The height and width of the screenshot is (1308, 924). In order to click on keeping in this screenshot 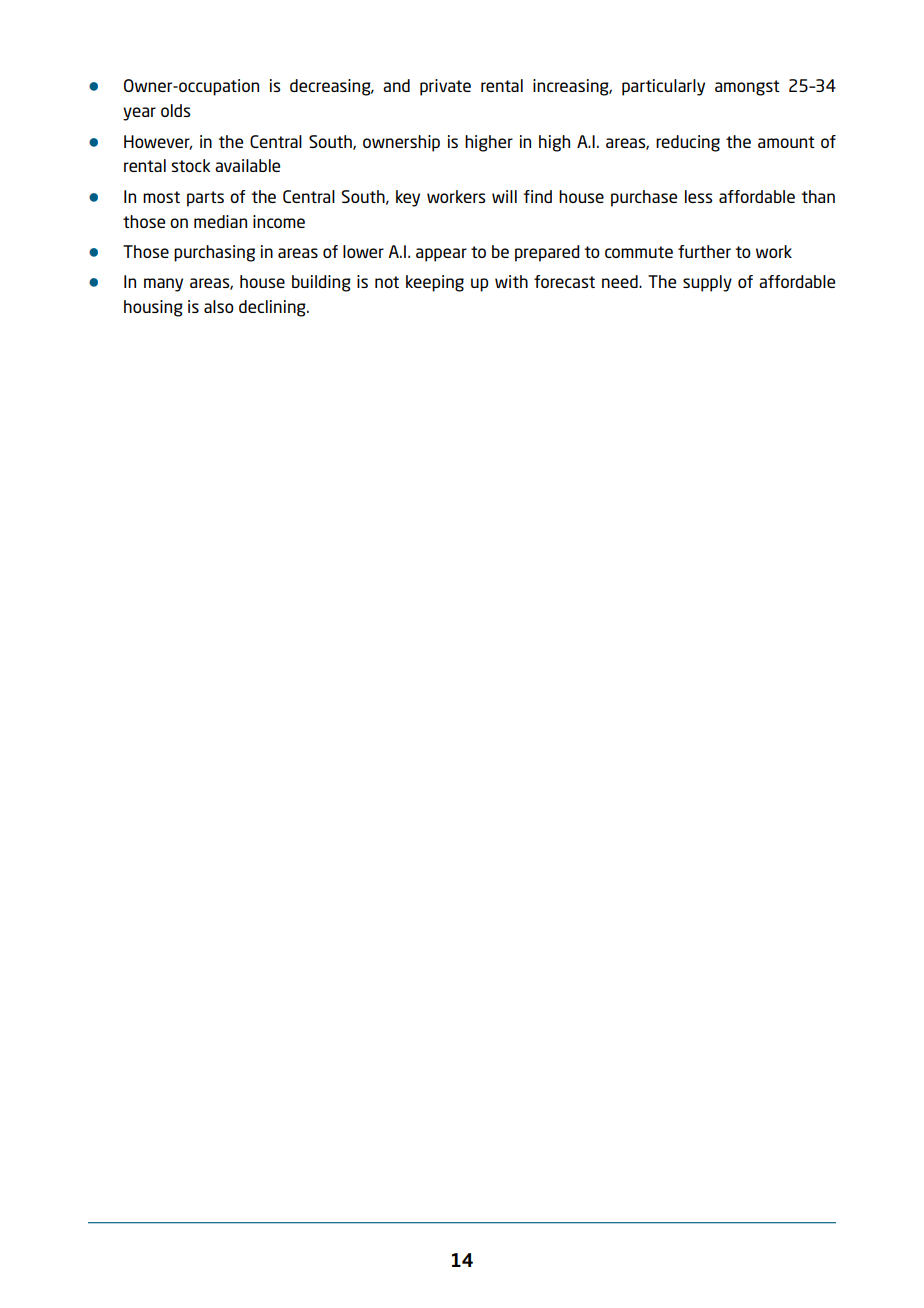, I will do `click(435, 283)`.
